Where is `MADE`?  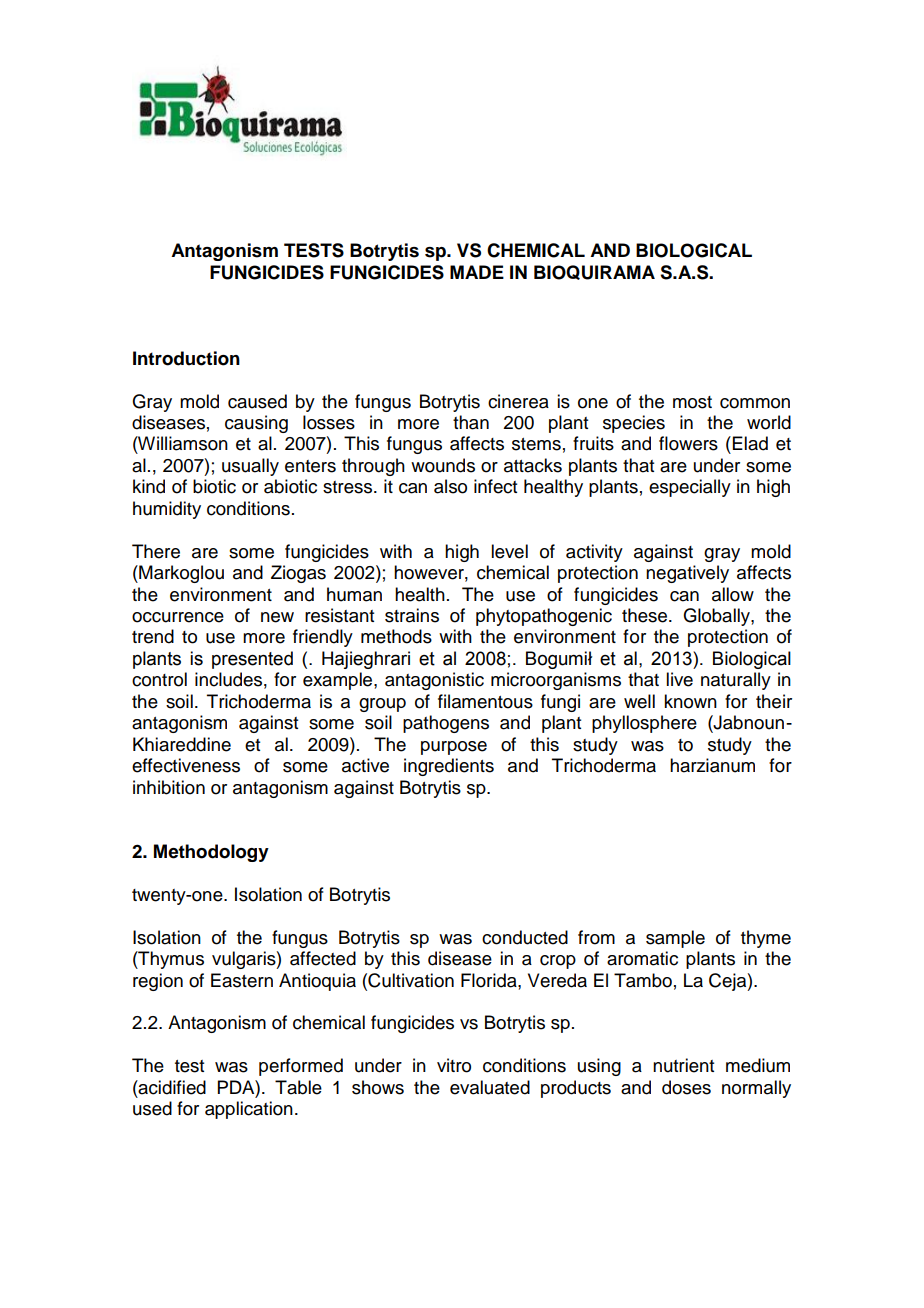
MADE is located at coordinates (477, 272).
